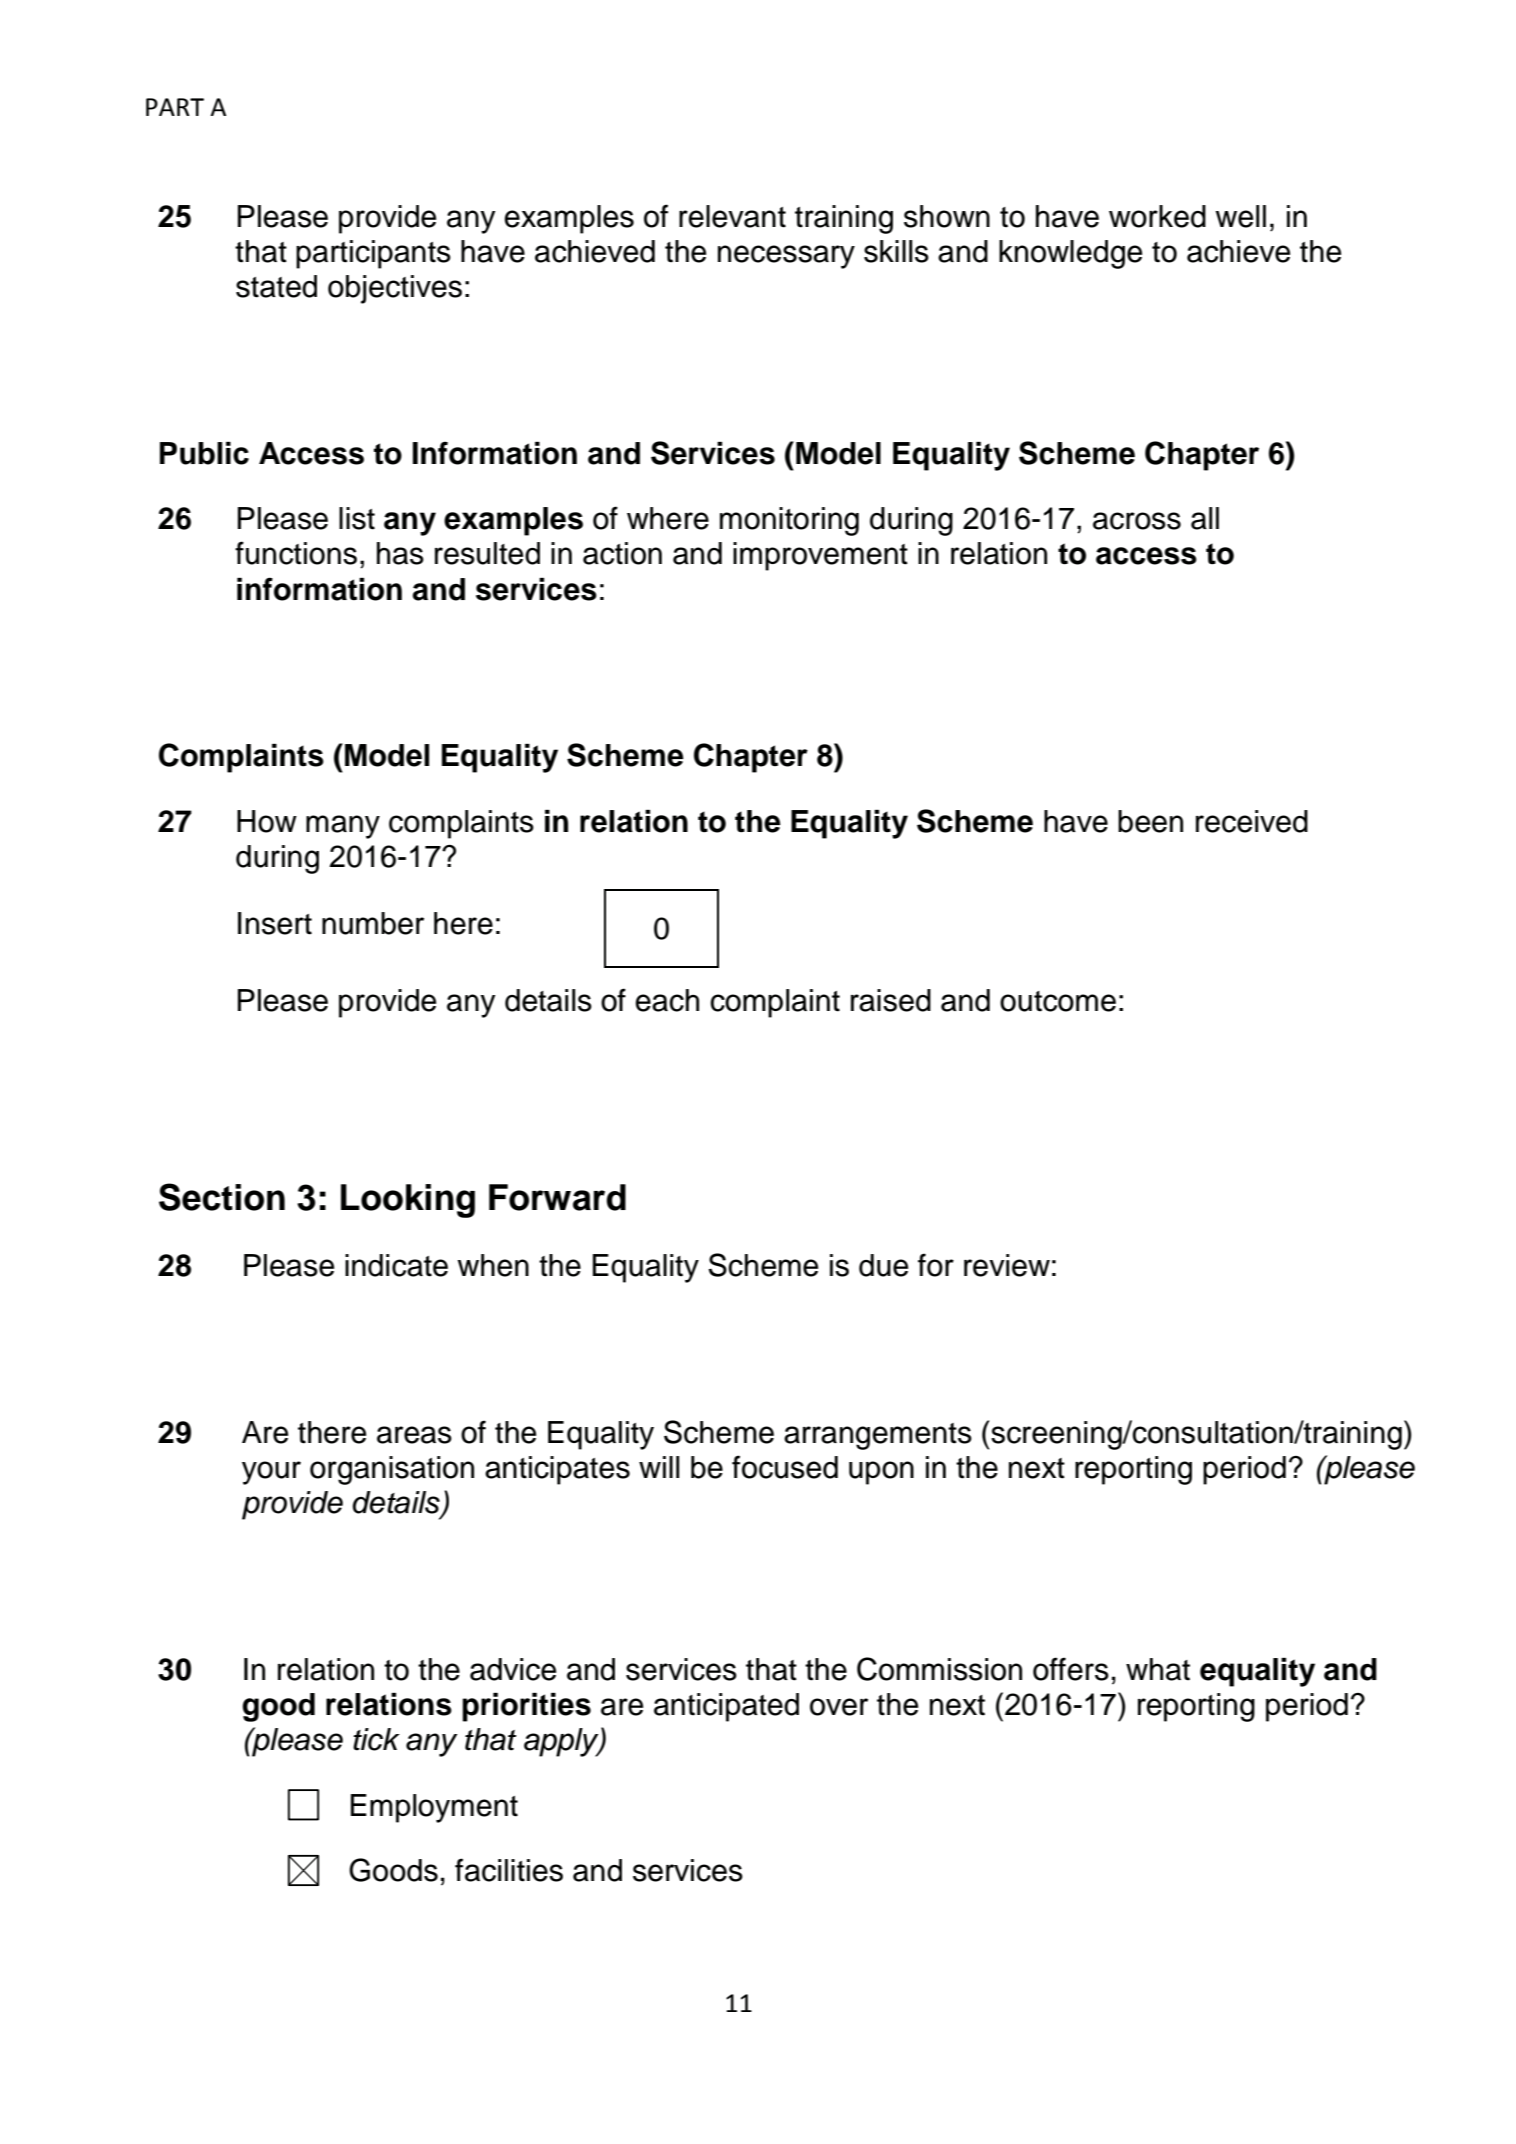 The image size is (1516, 2144). I want to click on necessary, so click(786, 257).
